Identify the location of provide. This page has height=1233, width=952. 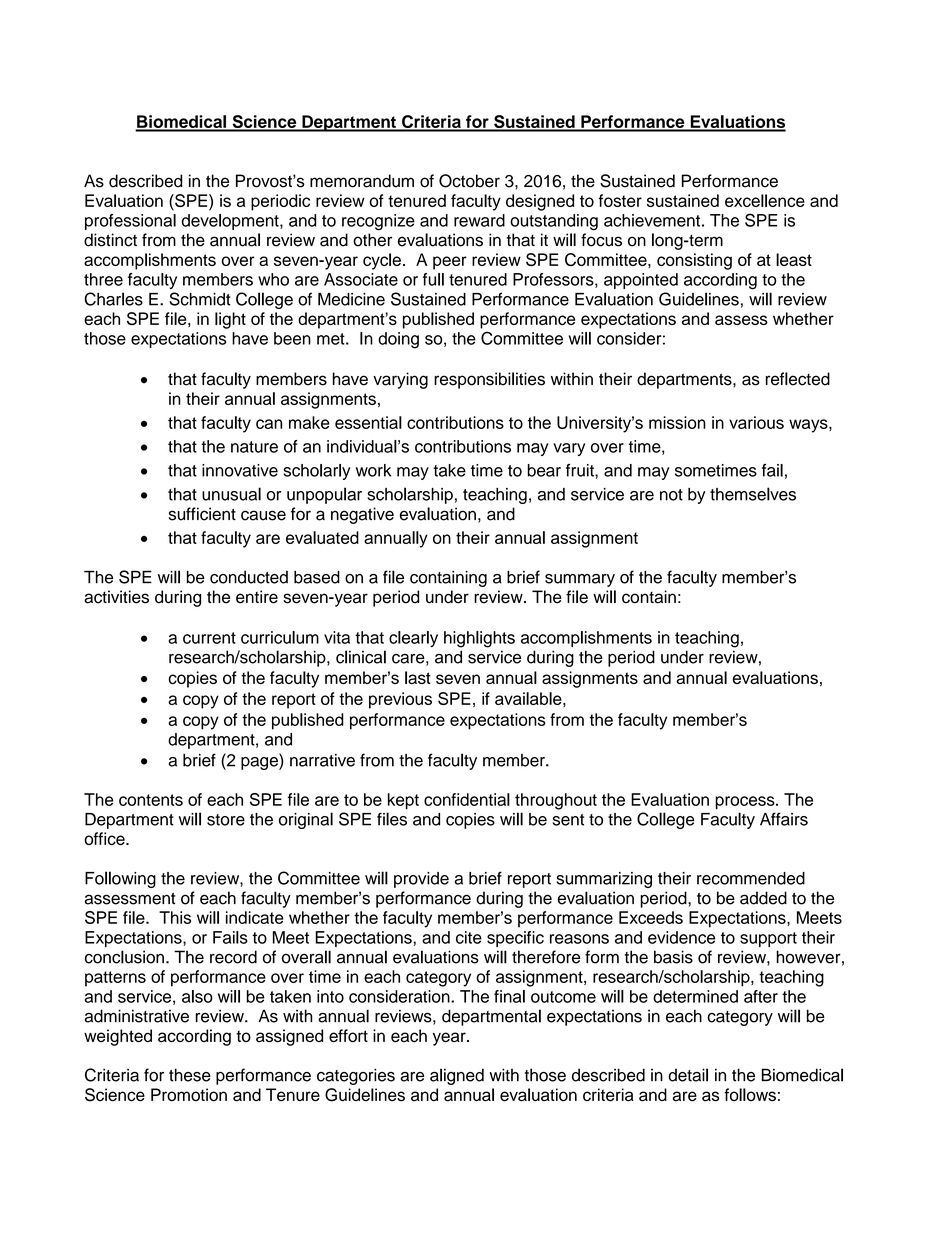
(421, 880).
